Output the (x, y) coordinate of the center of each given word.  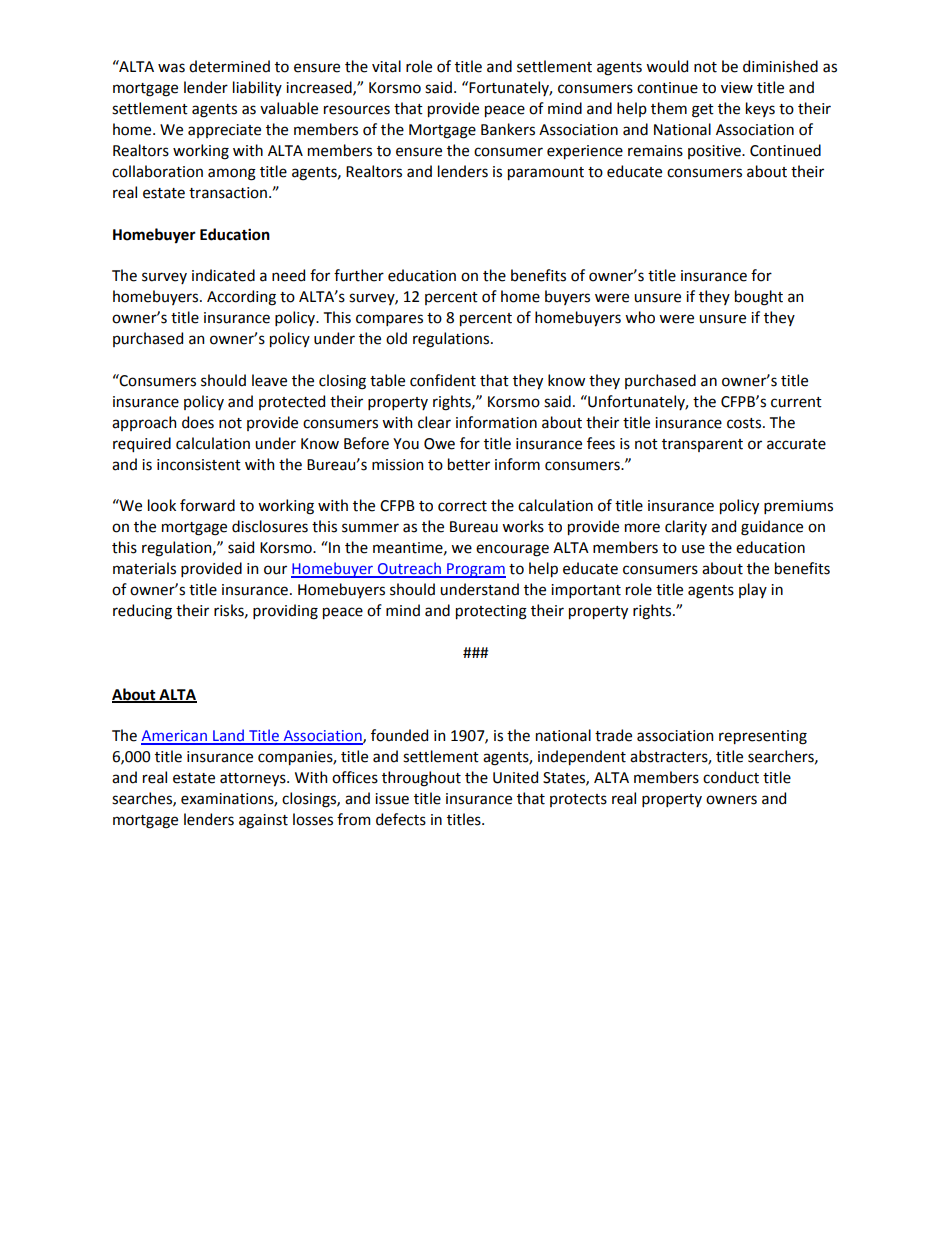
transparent (702, 445)
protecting (491, 612)
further (359, 275)
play (753, 590)
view (737, 88)
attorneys (254, 779)
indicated (223, 275)
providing (285, 612)
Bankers (508, 129)
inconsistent (199, 465)
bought (759, 298)
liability (257, 88)
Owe (439, 444)
